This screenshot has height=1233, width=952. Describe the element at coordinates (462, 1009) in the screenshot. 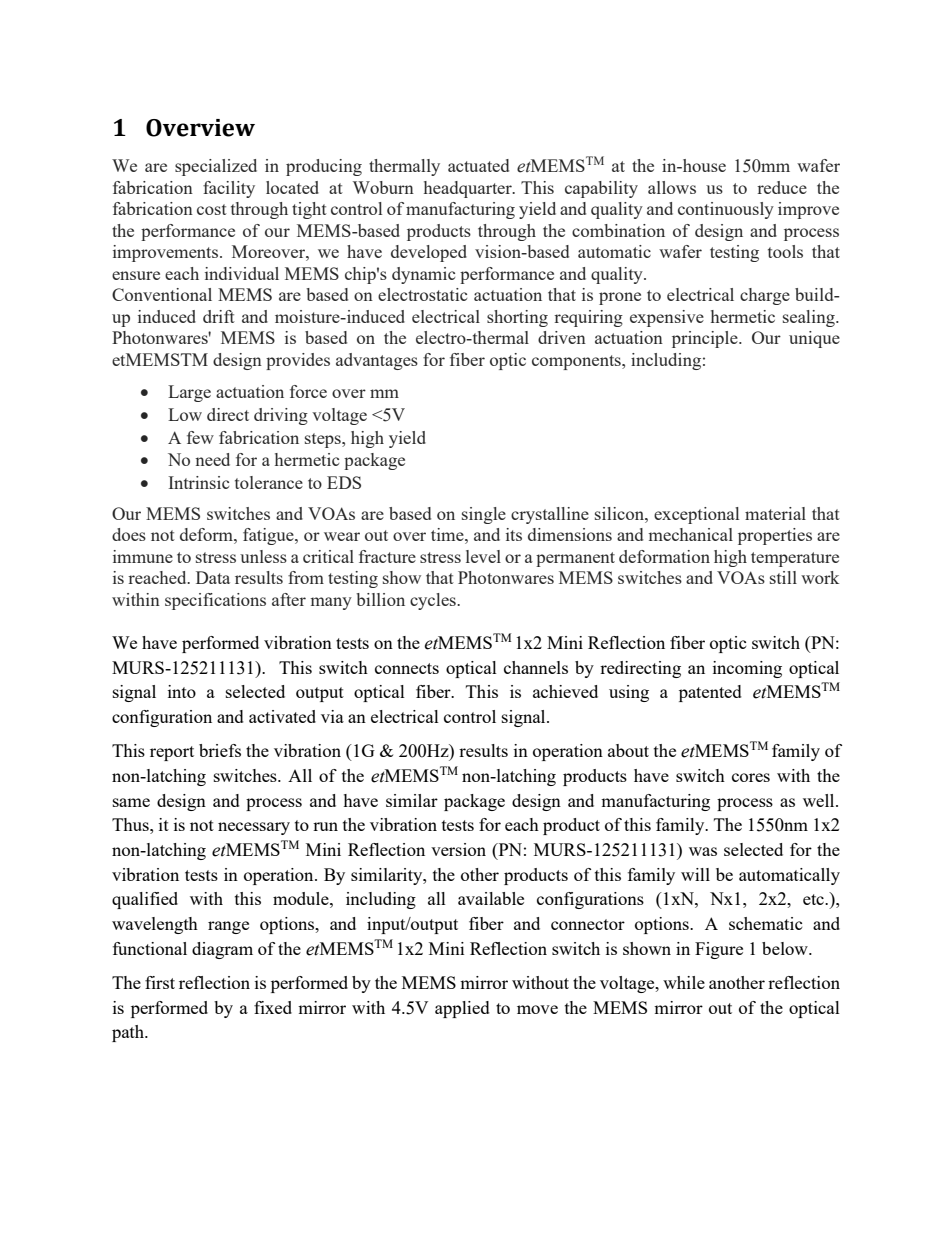

I see `applied` at that location.
